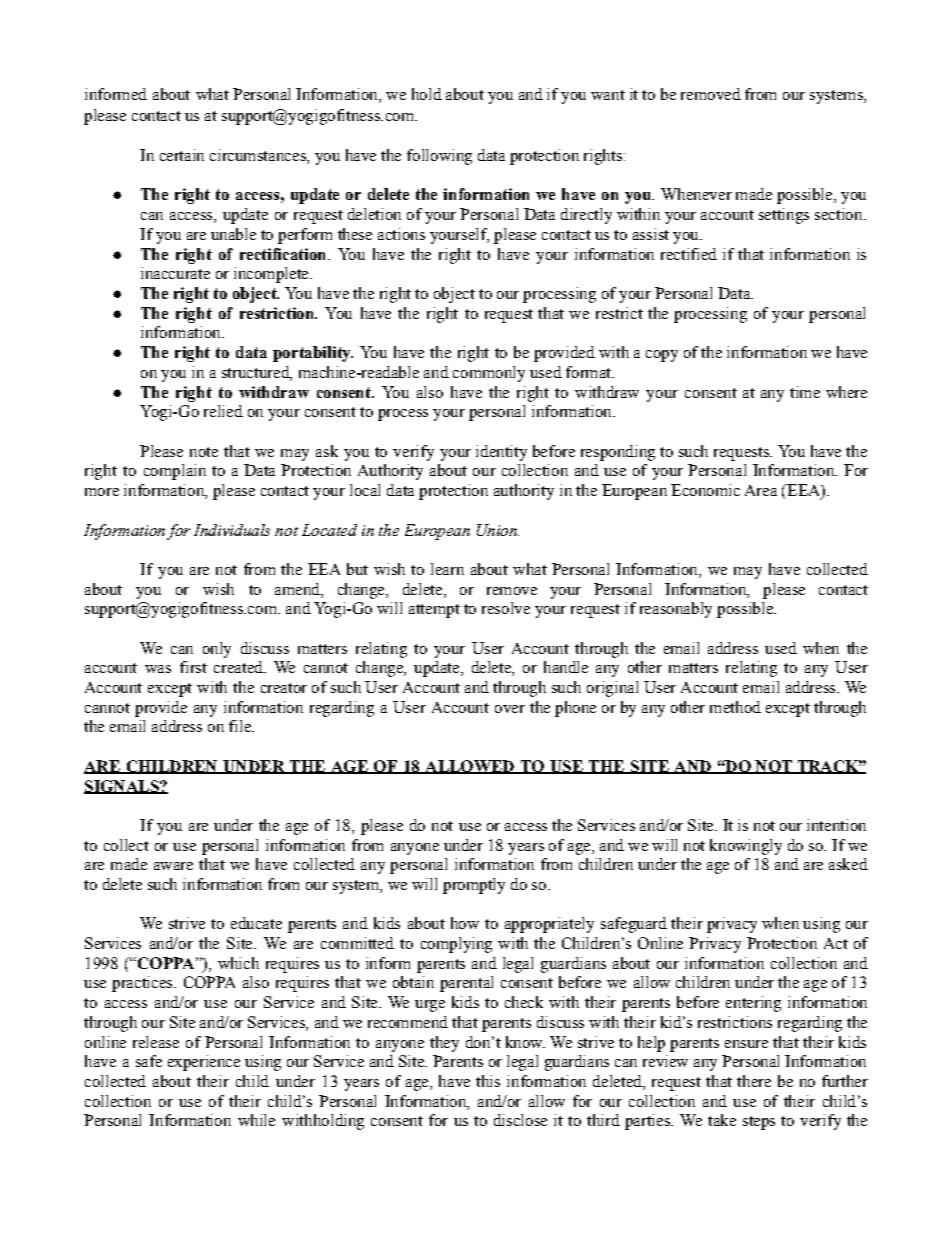 The height and width of the document is (1233, 952). Describe the element at coordinates (439, 157) in the document. I see `following` at that location.
